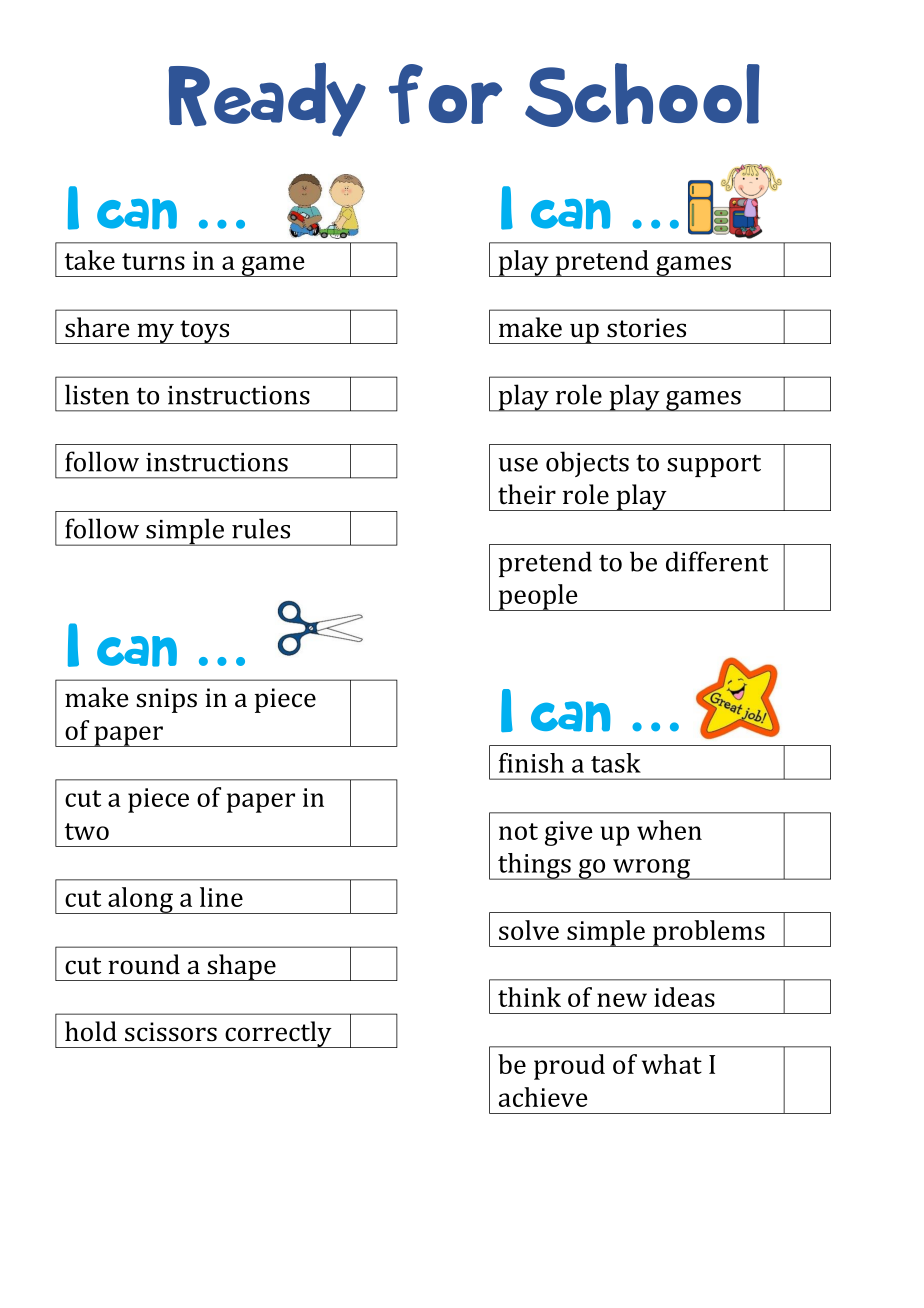 This image has width=924, height=1308. What do you see at coordinates (445, 94) in the image?
I see `for` at bounding box center [445, 94].
